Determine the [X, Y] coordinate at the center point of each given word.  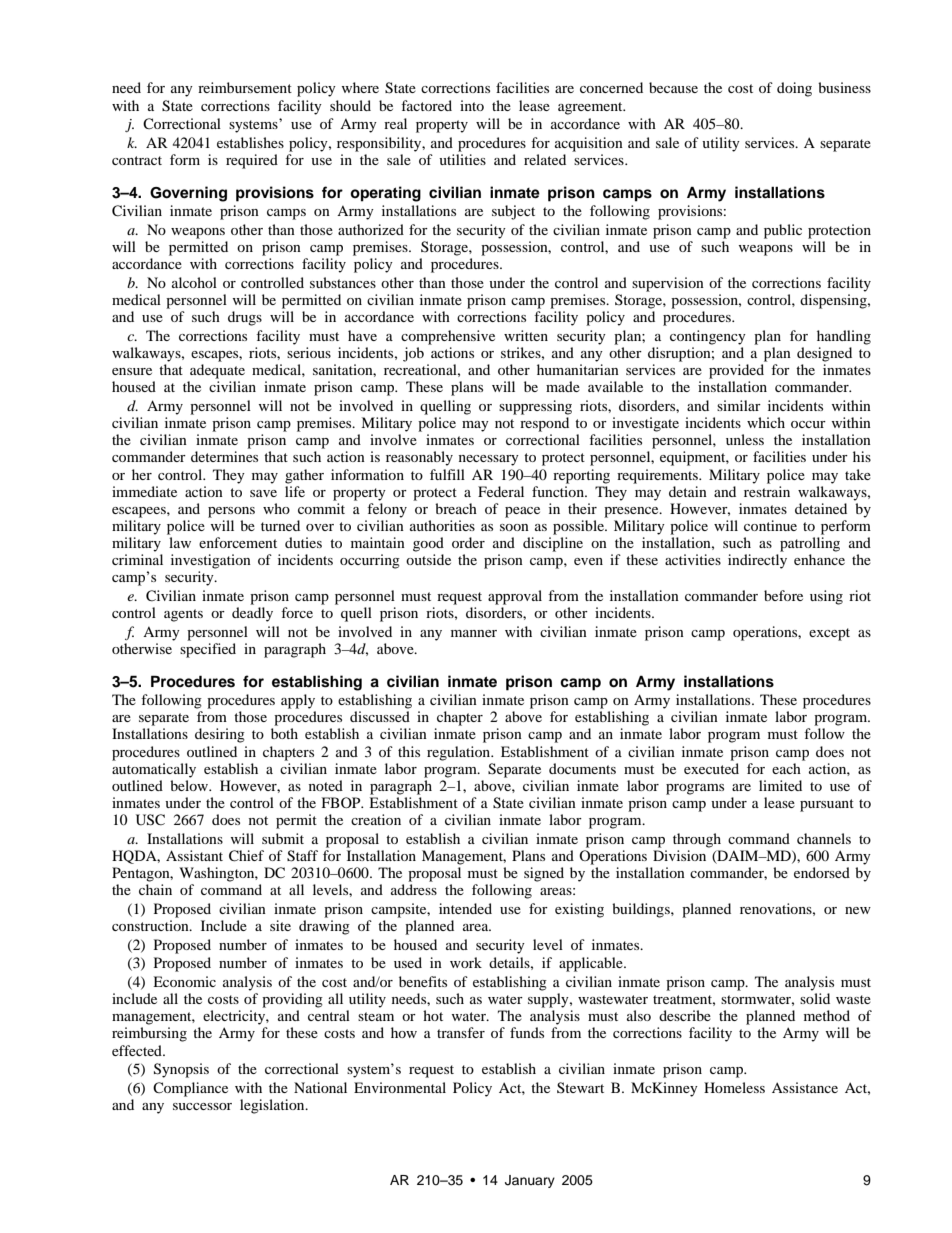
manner [474, 633]
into [472, 105]
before [783, 595]
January [530, 1181]
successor [202, 1106]
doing [794, 89]
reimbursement [245, 87]
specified [208, 650]
